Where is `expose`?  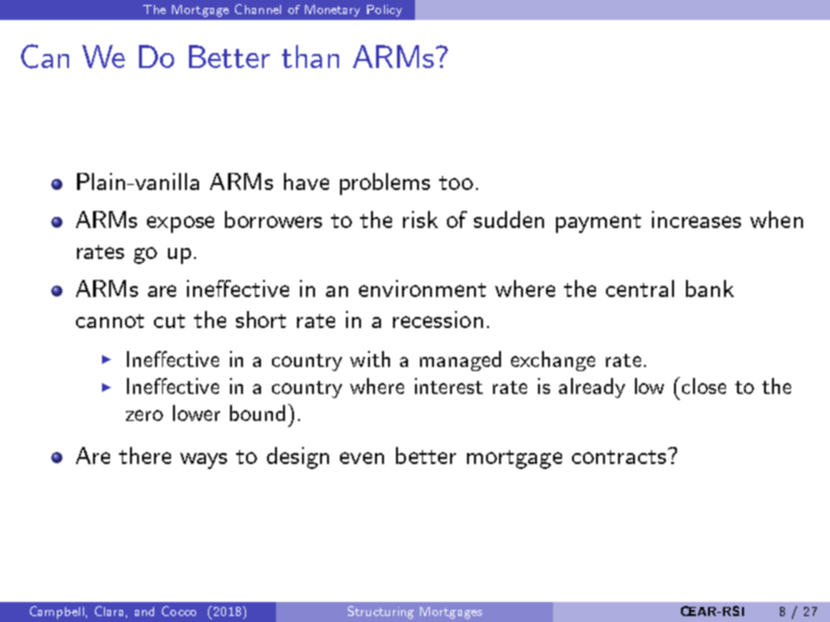 expose is located at coordinates (180, 224).
